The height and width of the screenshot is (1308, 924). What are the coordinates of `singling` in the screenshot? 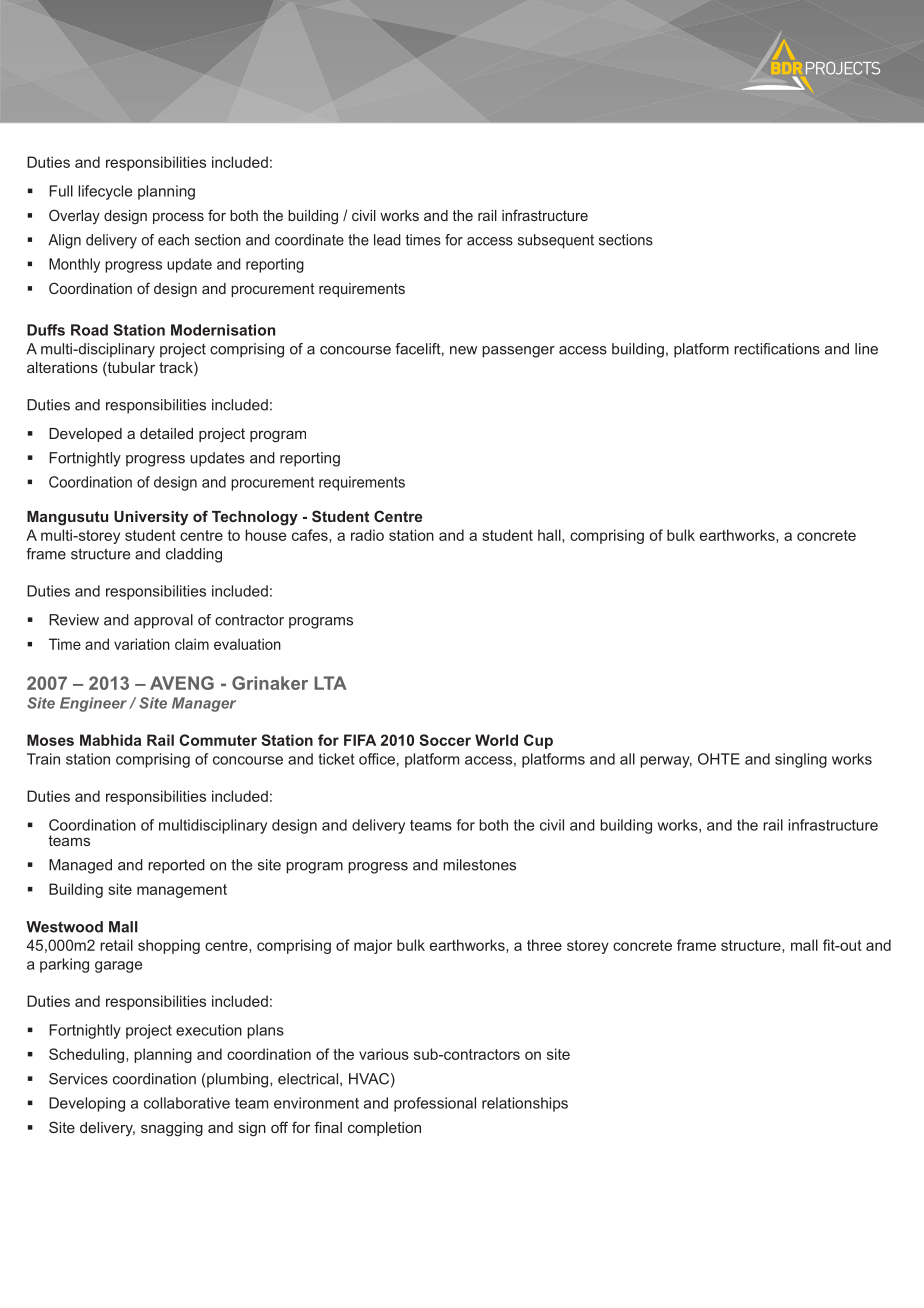 It's located at (801, 760).
